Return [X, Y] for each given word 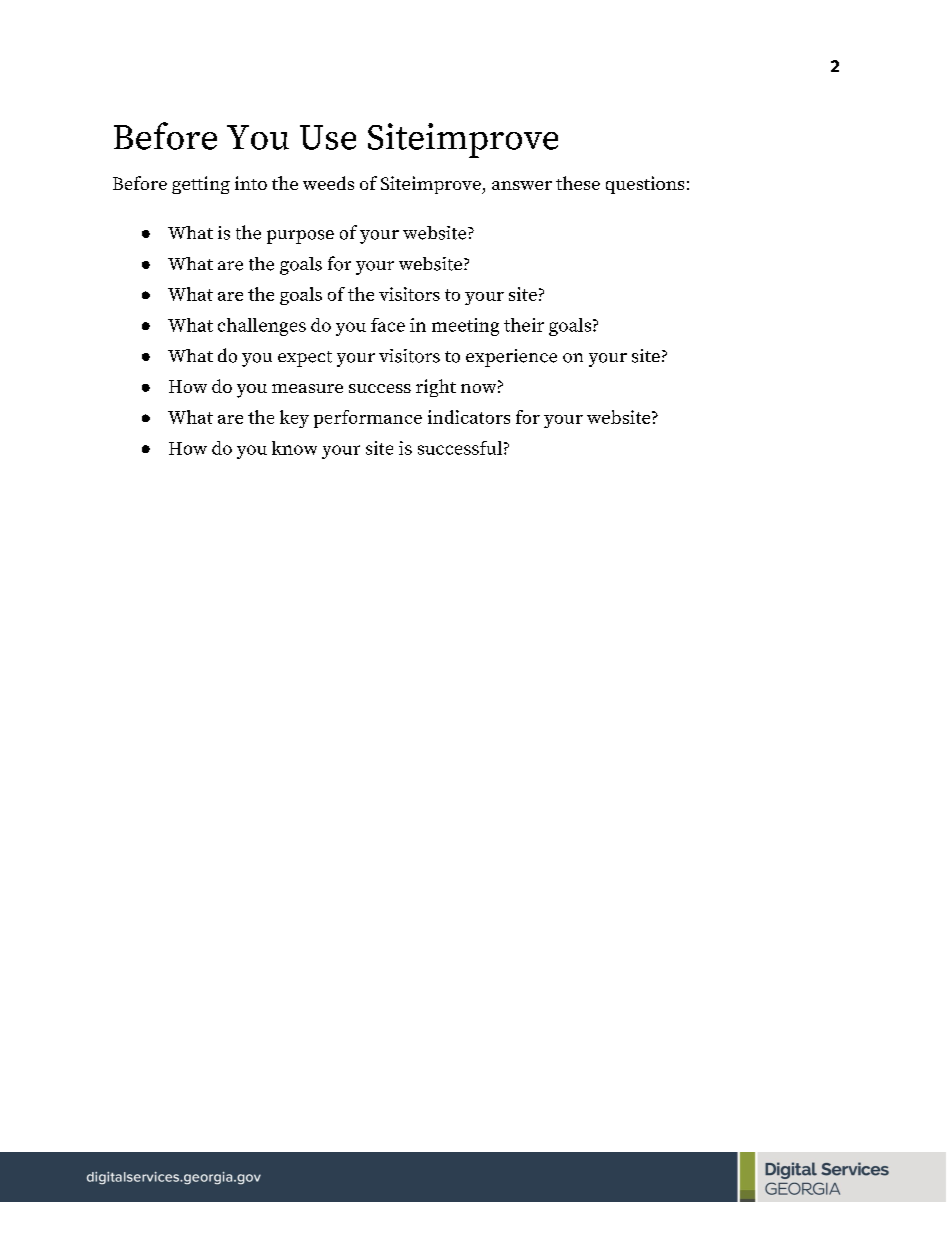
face [388, 325]
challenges [262, 327]
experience [511, 358]
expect [305, 359]
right [436, 388]
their [524, 325]
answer [522, 185]
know [294, 448]
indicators [469, 417]
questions [645, 185]
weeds [328, 183]
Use [328, 137]
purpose [300, 237]
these [578, 183]
